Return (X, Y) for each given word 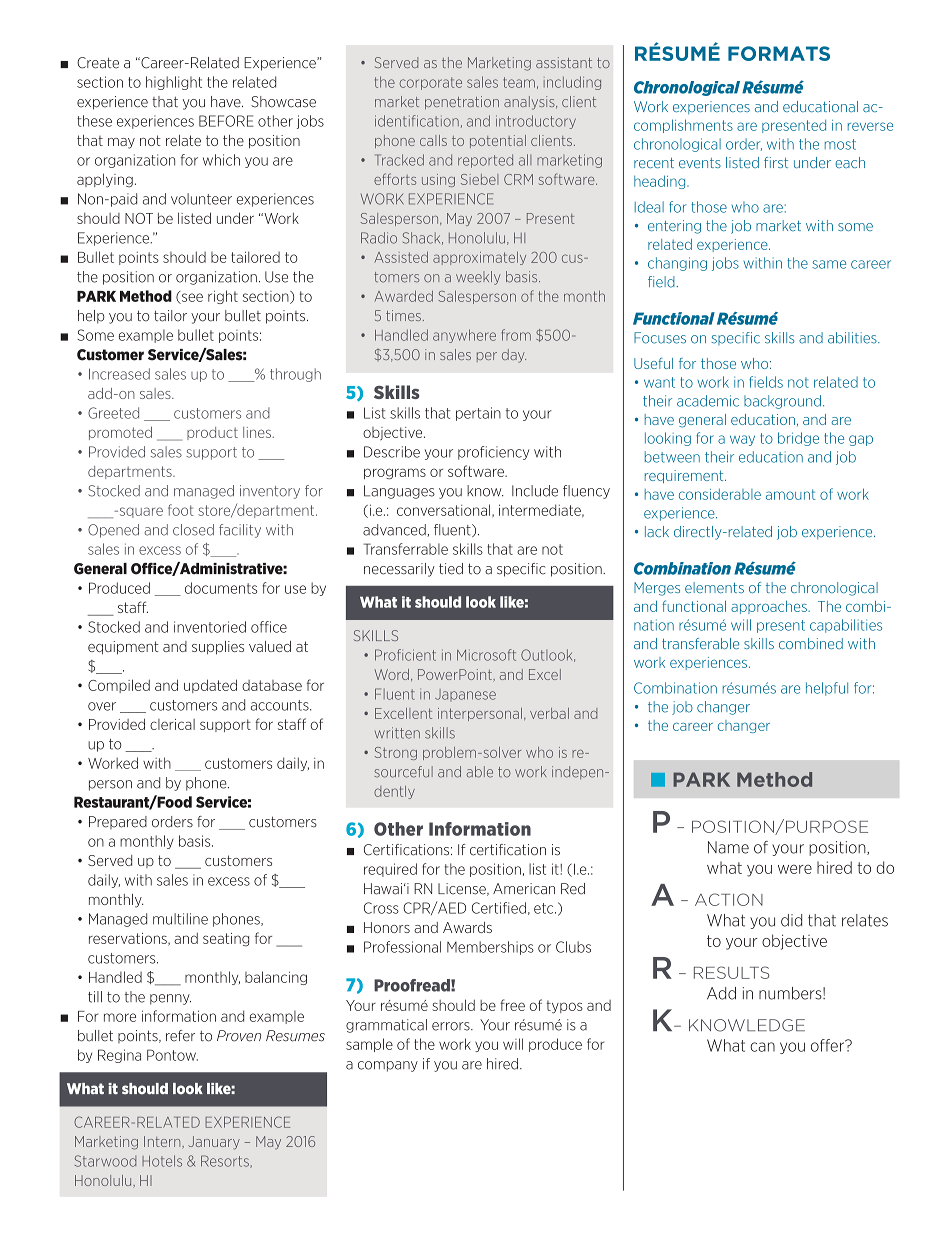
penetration (462, 103)
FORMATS (779, 53)
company (388, 1066)
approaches (770, 607)
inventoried (210, 627)
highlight (174, 83)
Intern (163, 1142)
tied (451, 569)
